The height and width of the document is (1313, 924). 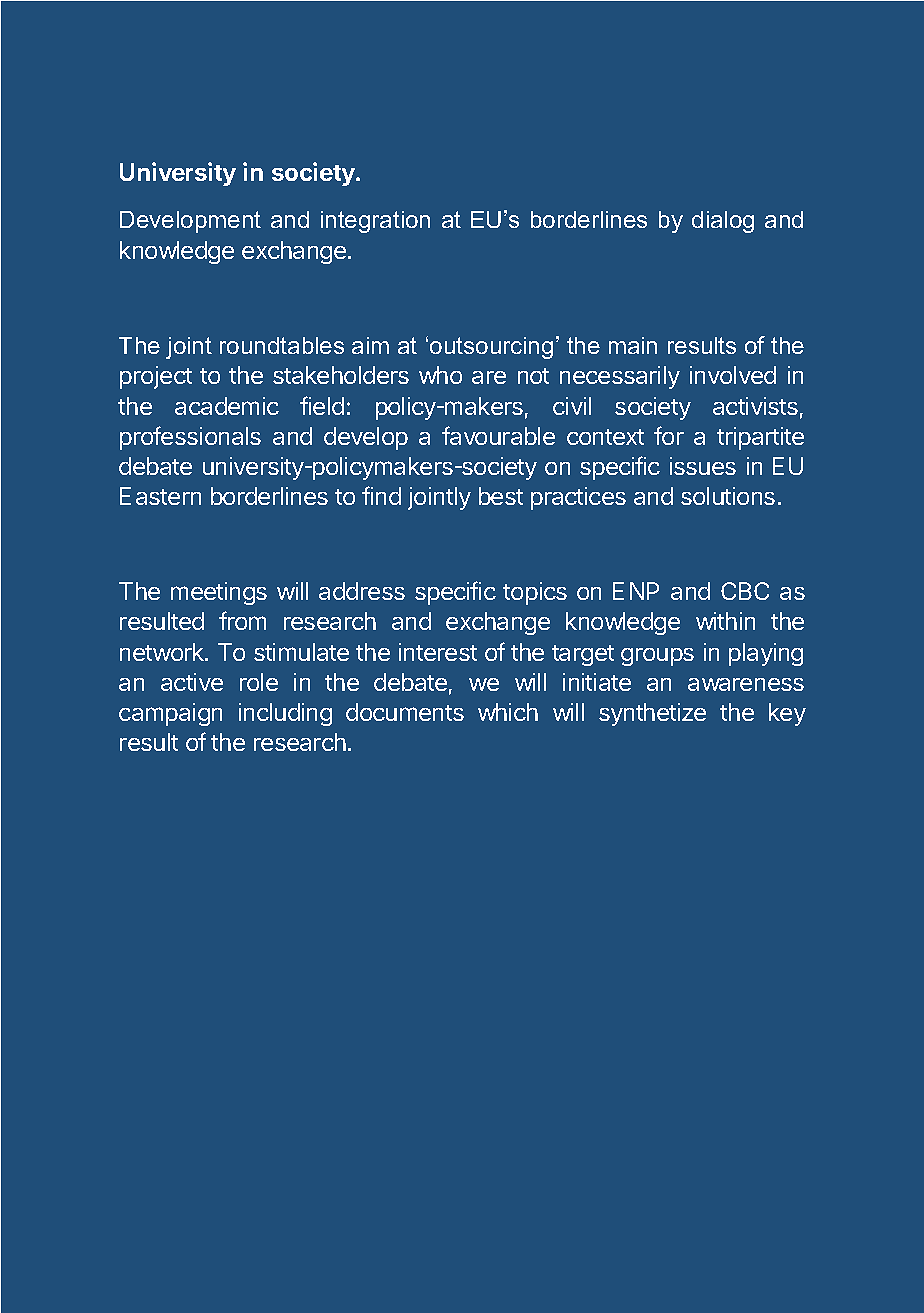 What do you see at coordinates (733, 375) in the document?
I see `involved` at bounding box center [733, 375].
